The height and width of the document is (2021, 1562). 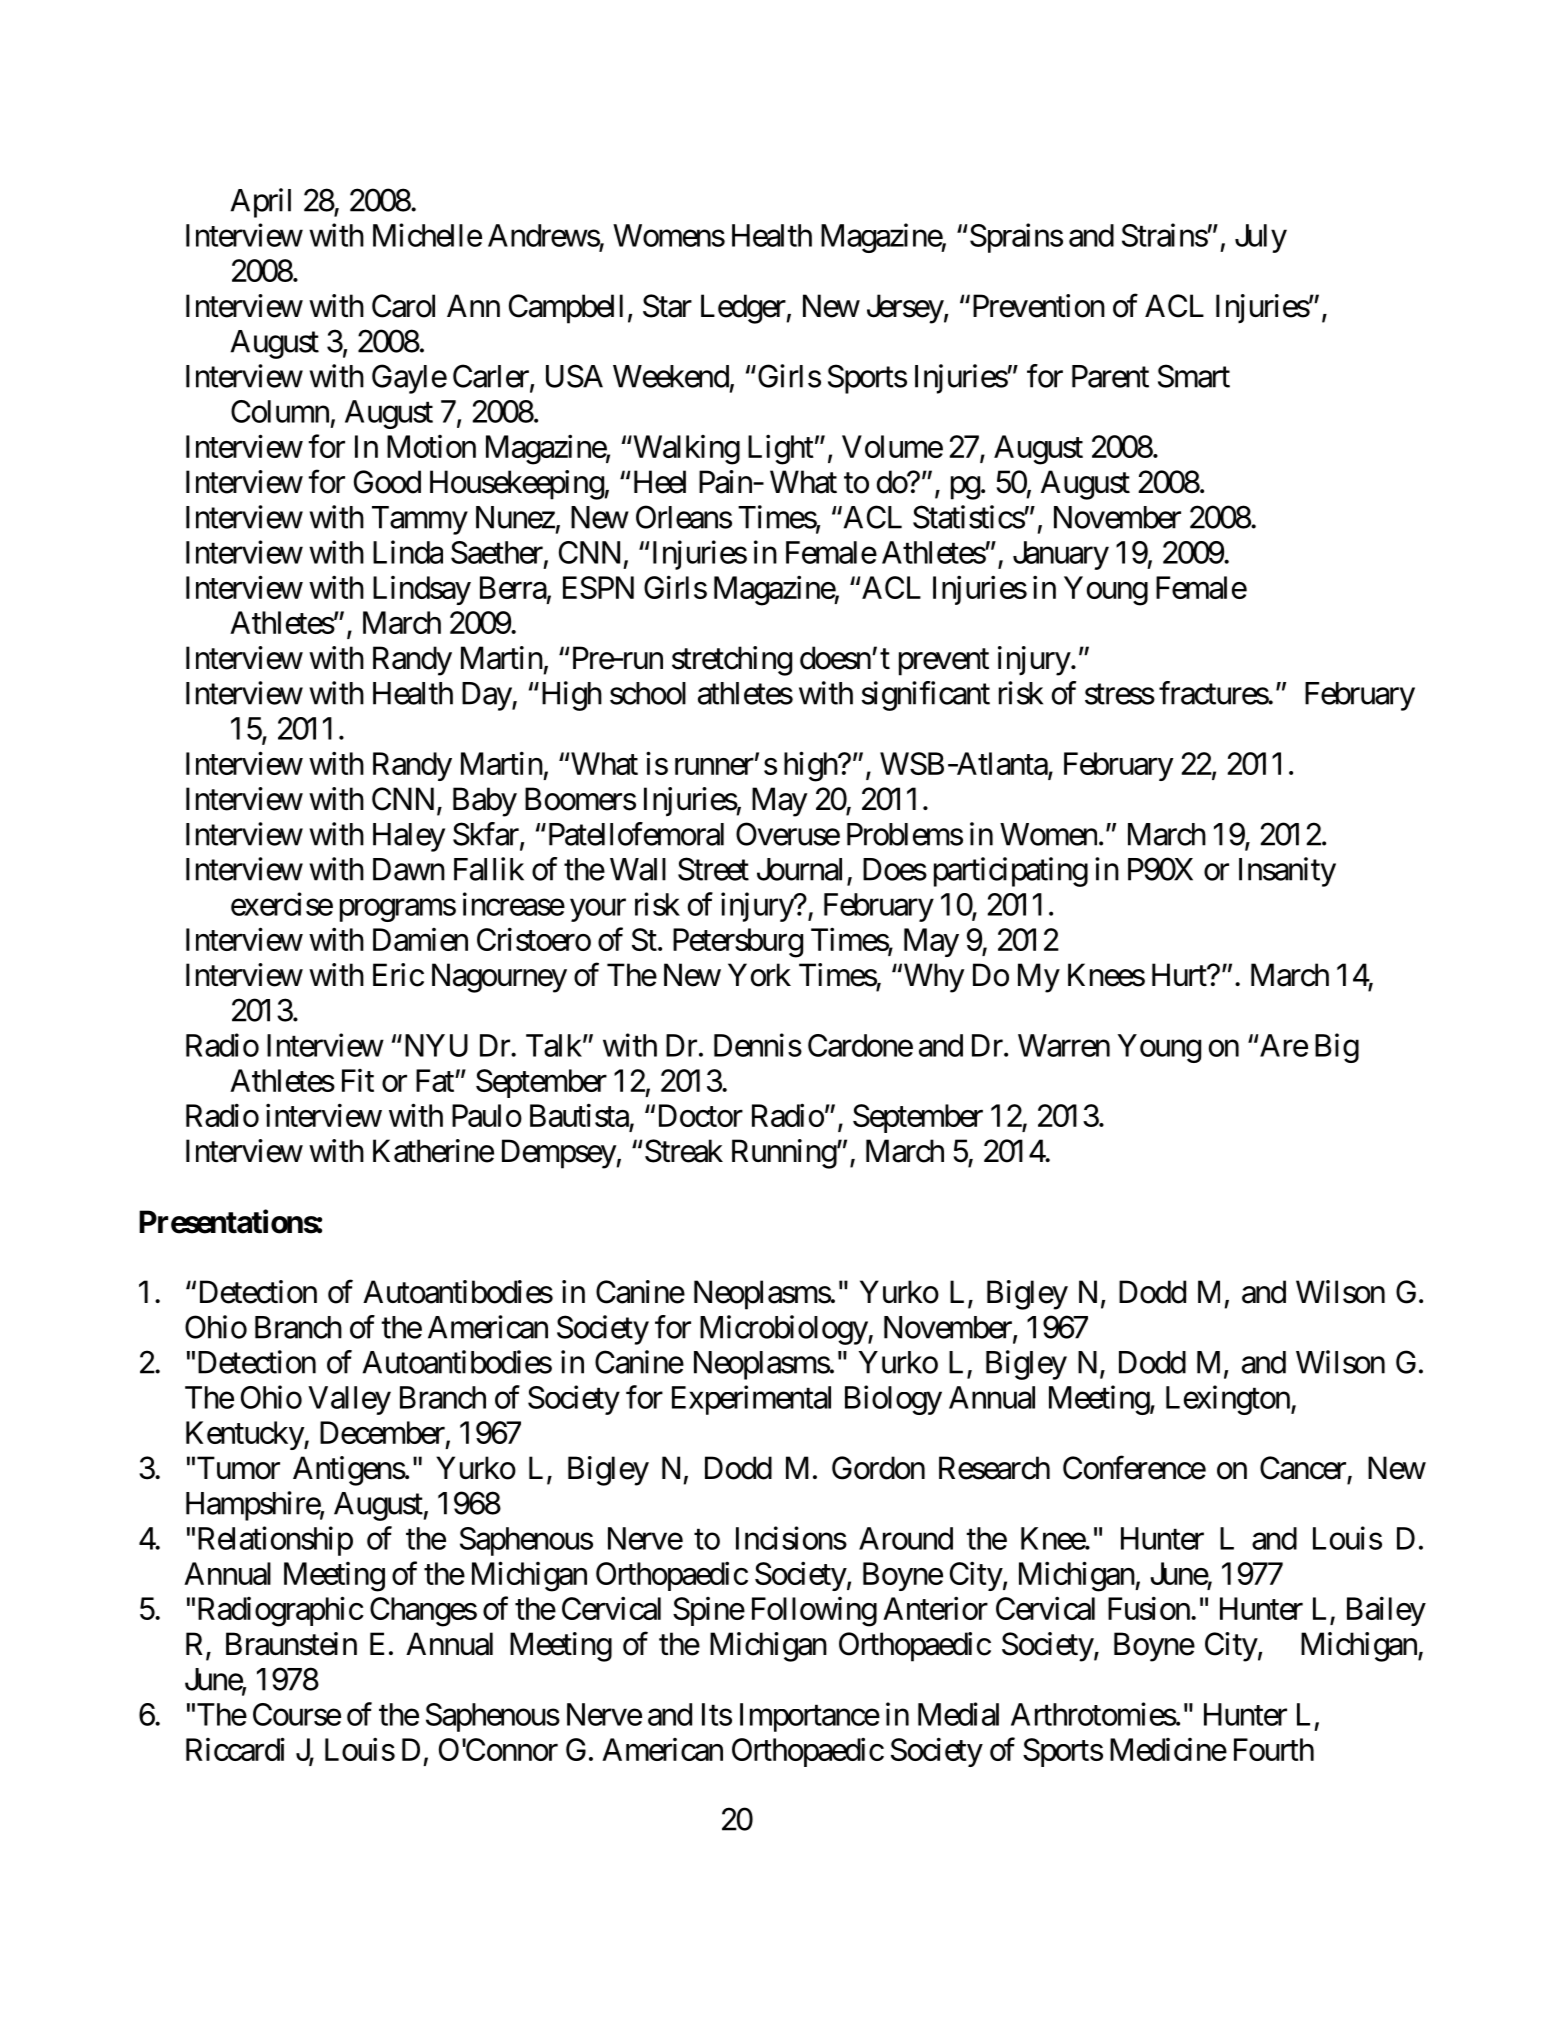 I want to click on Streak, so click(x=684, y=1151).
